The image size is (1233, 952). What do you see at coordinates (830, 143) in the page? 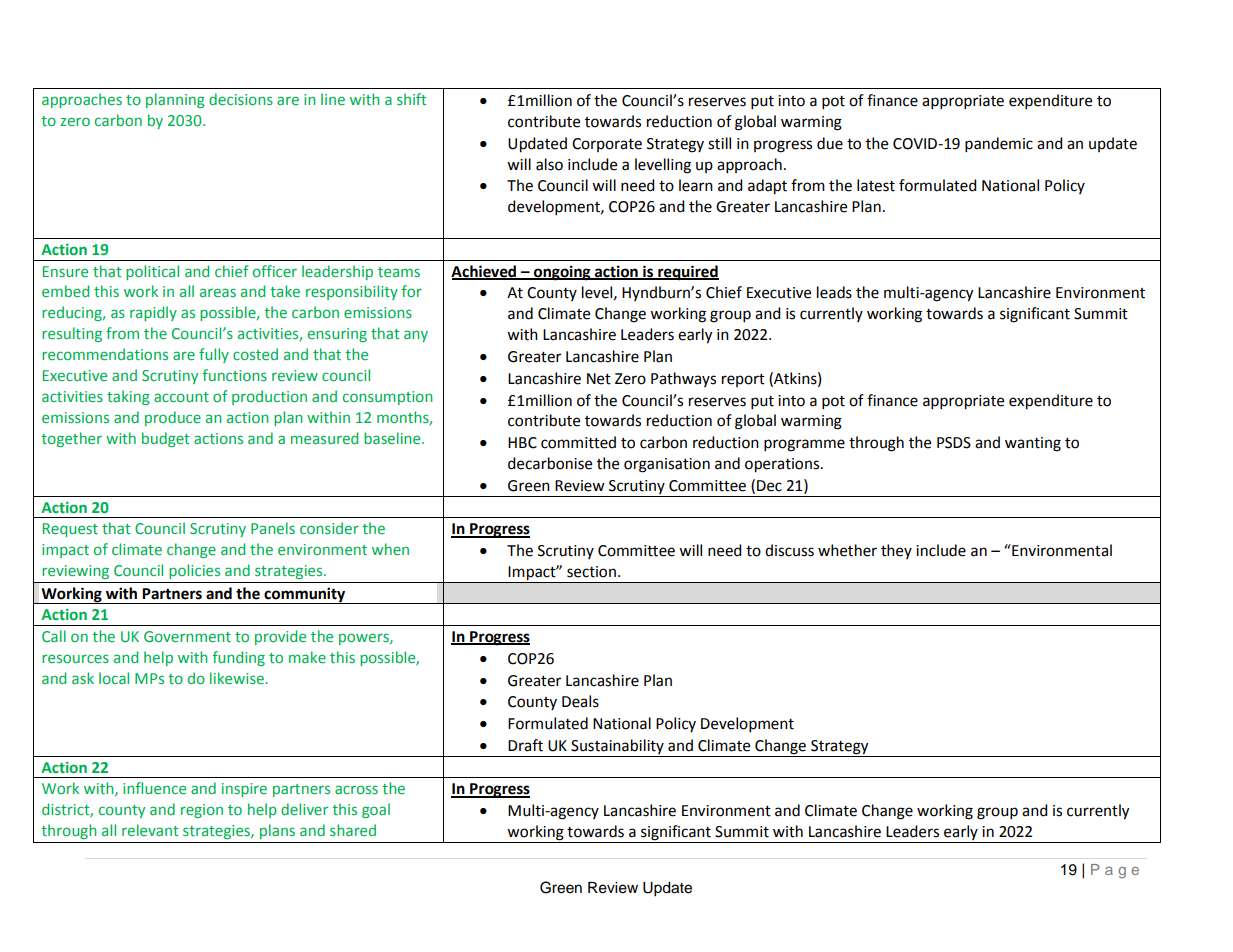
I see `due` at bounding box center [830, 143].
